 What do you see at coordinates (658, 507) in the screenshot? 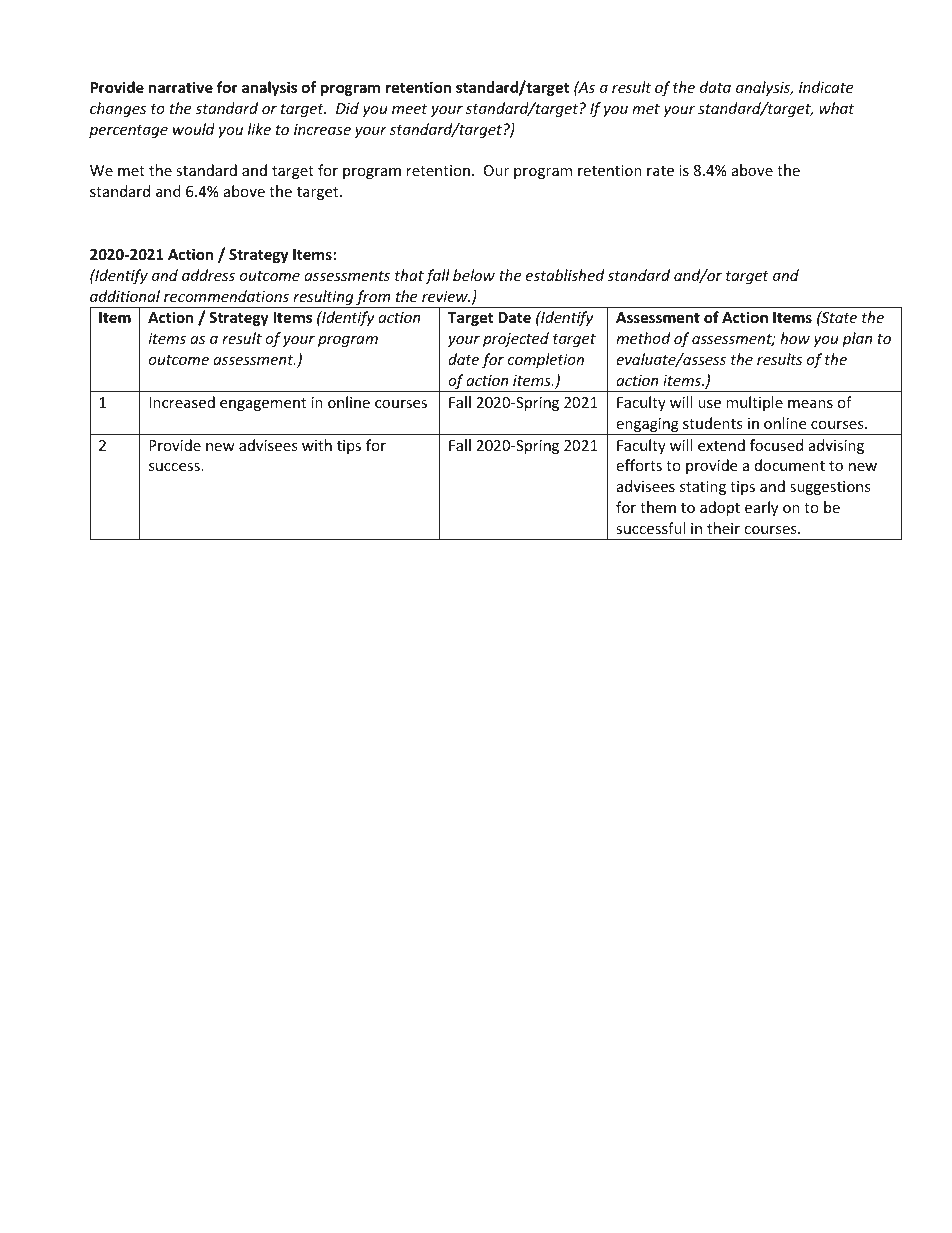
I see `them` at bounding box center [658, 507].
